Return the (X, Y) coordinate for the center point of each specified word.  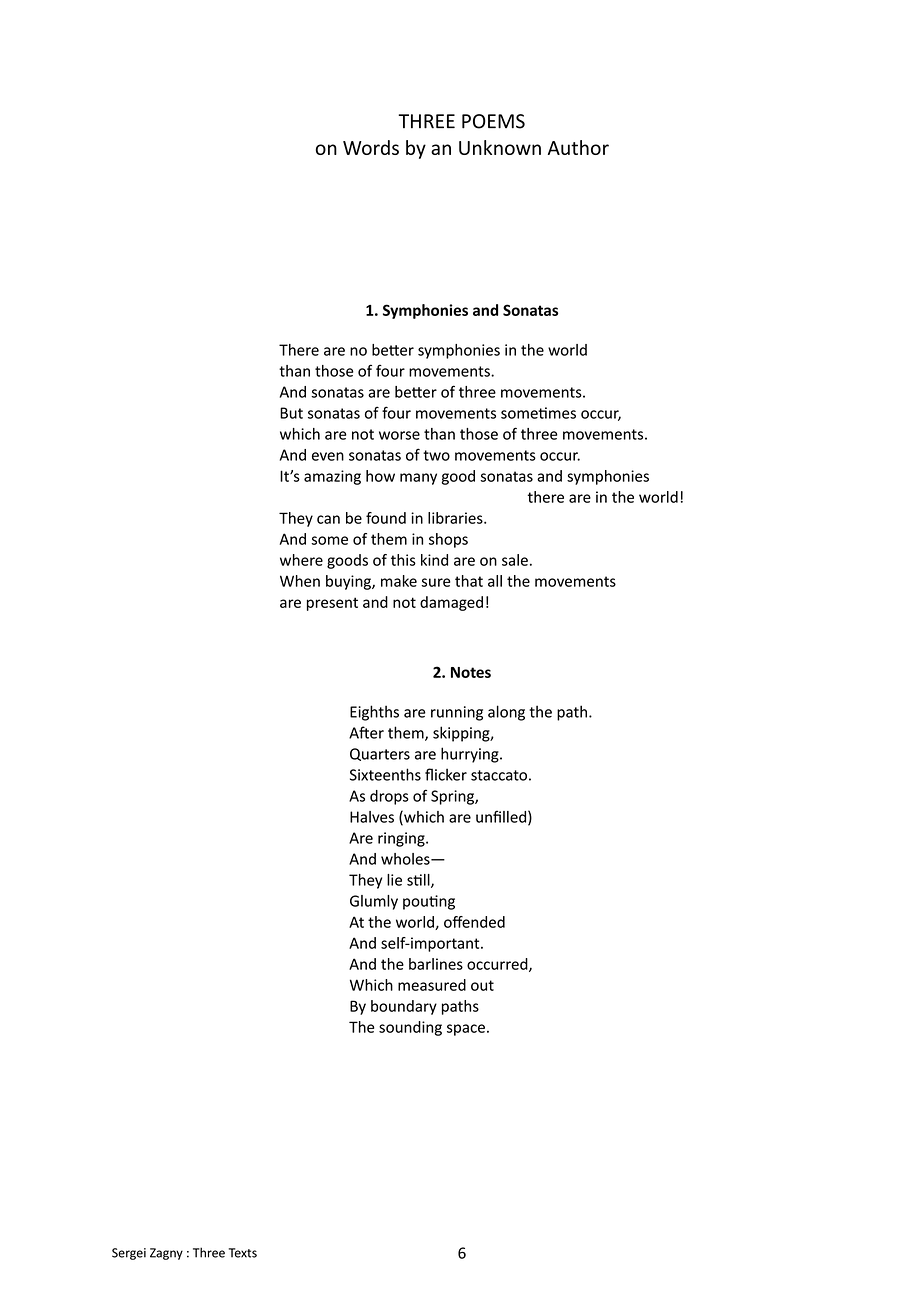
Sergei (129, 1254)
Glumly (374, 902)
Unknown (500, 147)
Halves (372, 817)
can (328, 519)
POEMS (493, 121)
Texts (243, 1253)
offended (474, 922)
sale (515, 560)
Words (371, 147)
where (301, 560)
